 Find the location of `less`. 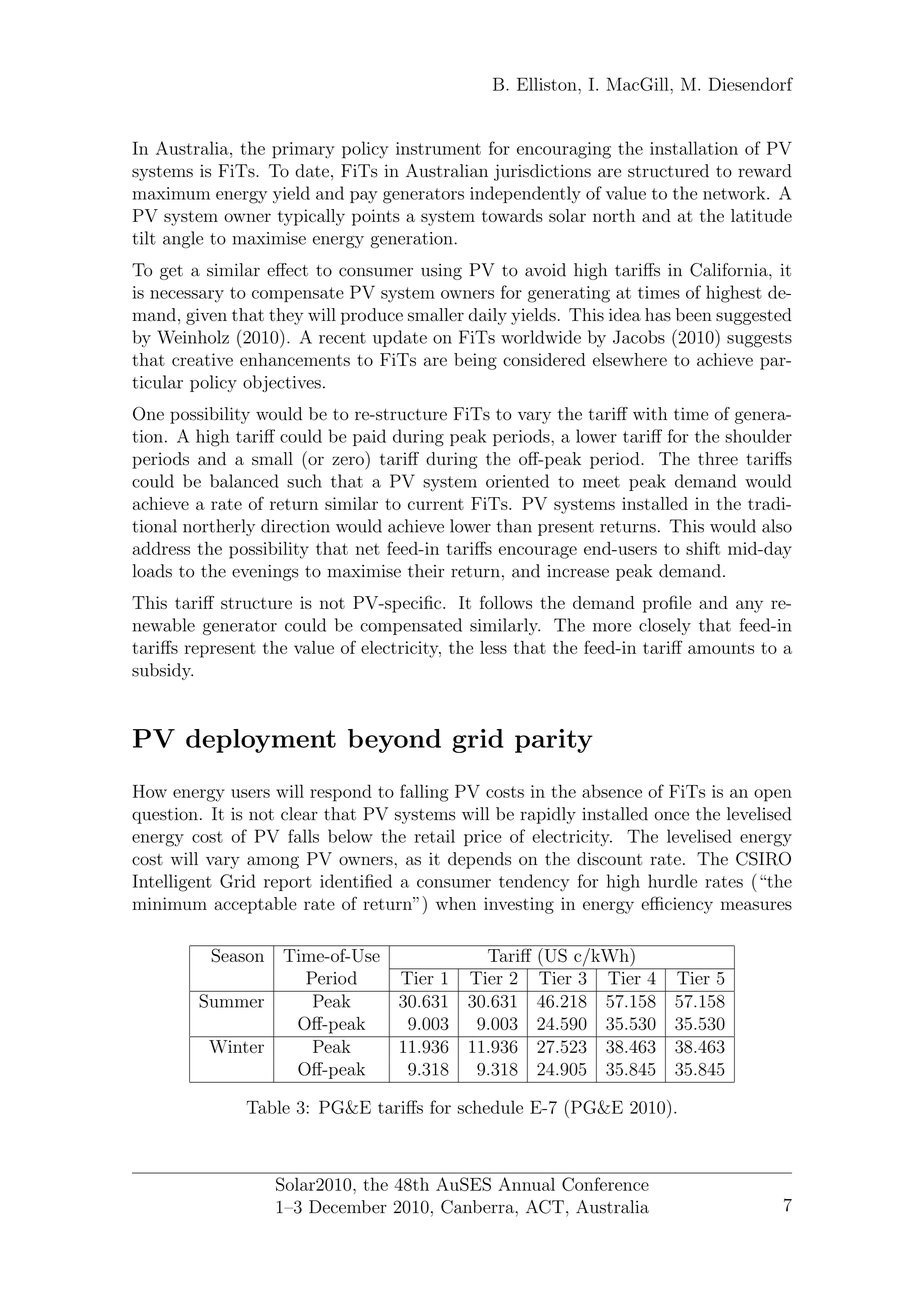

less is located at coordinates (493, 647).
